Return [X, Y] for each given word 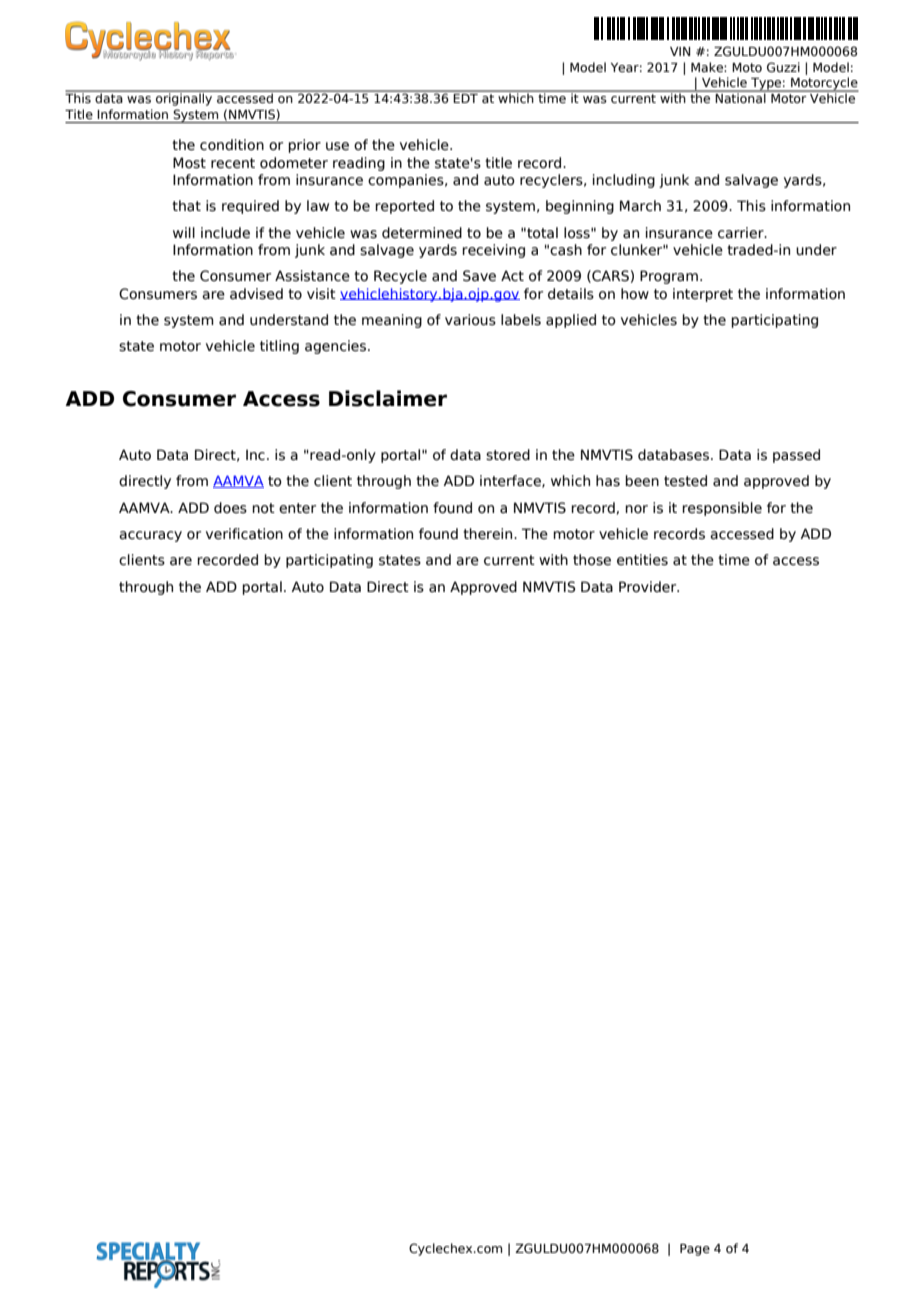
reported [404, 207]
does [230, 508]
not [263, 508]
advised [256, 294]
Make [708, 67]
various [470, 320]
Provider [649, 587]
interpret [703, 295]
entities [642, 560]
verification [244, 534]
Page [695, 1250]
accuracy [150, 536]
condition [232, 145]
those [592, 560]
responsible [722, 509]
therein [489, 534]
